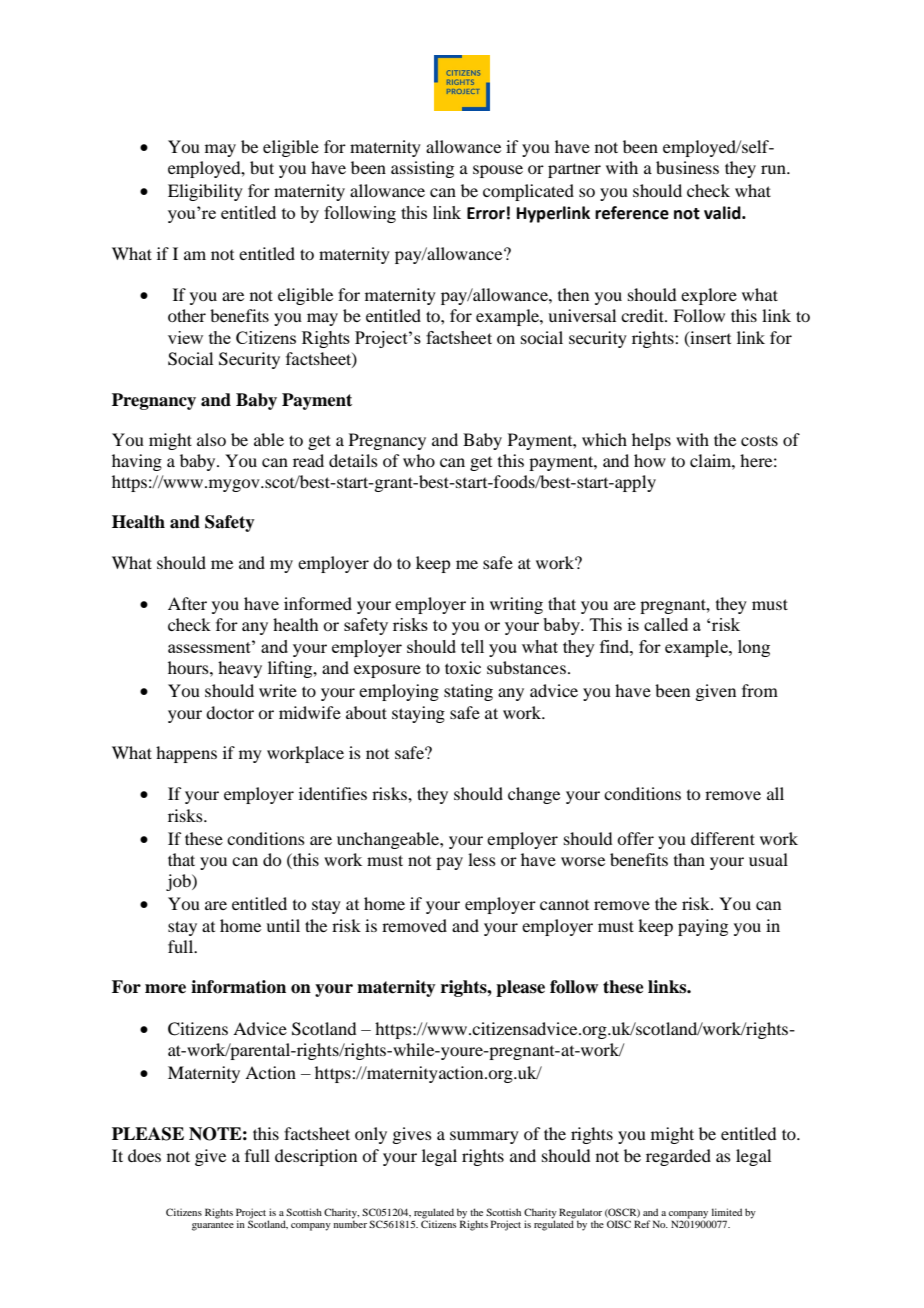  What do you see at coordinates (687, 167) in the screenshot?
I see `business` at bounding box center [687, 167].
